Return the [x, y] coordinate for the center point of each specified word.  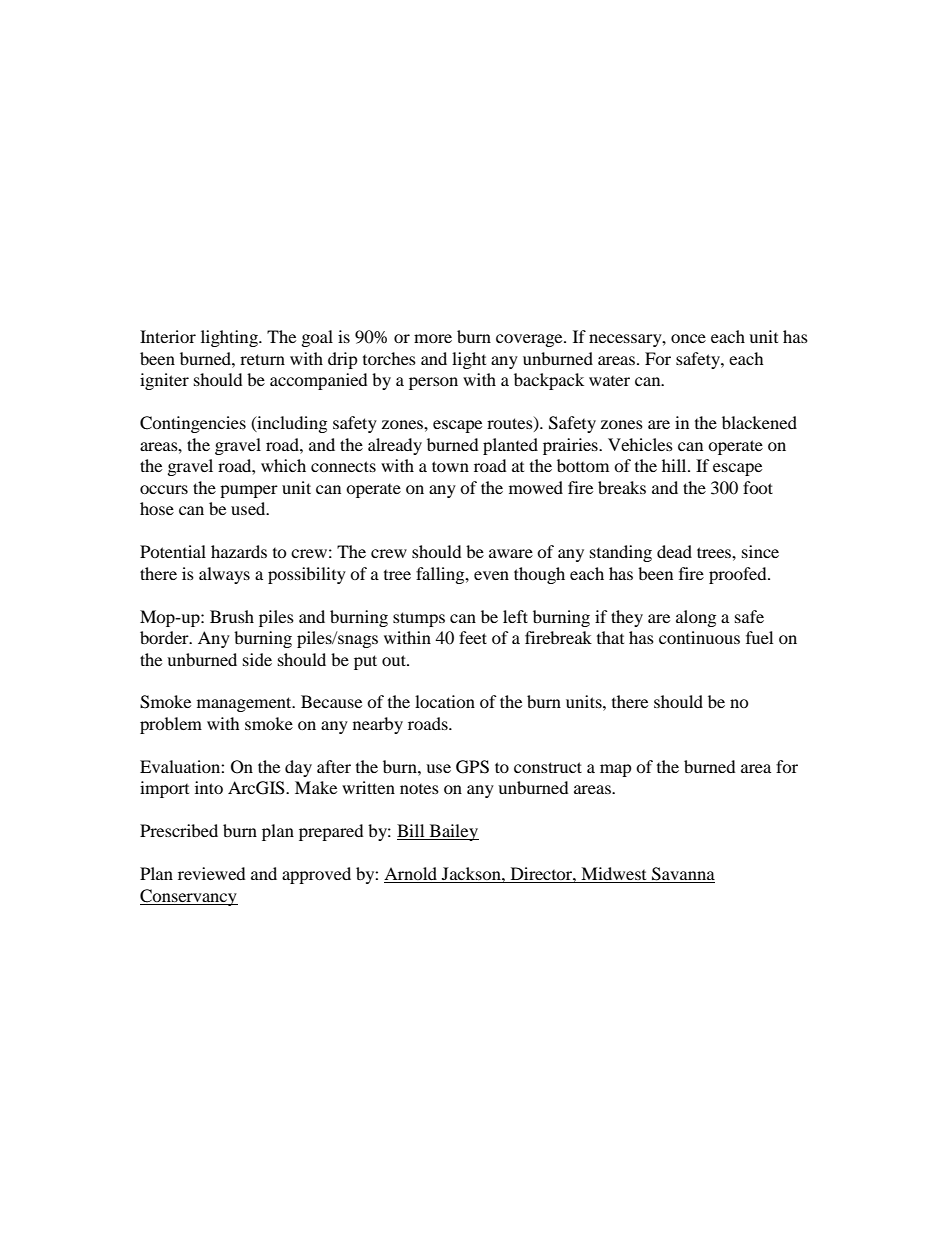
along [696, 618]
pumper [249, 491]
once [688, 338]
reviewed [211, 873]
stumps [419, 619]
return [262, 359]
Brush [232, 616]
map [616, 770]
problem [171, 725]
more [433, 338]
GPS [472, 767]
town [450, 466]
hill [675, 465]
